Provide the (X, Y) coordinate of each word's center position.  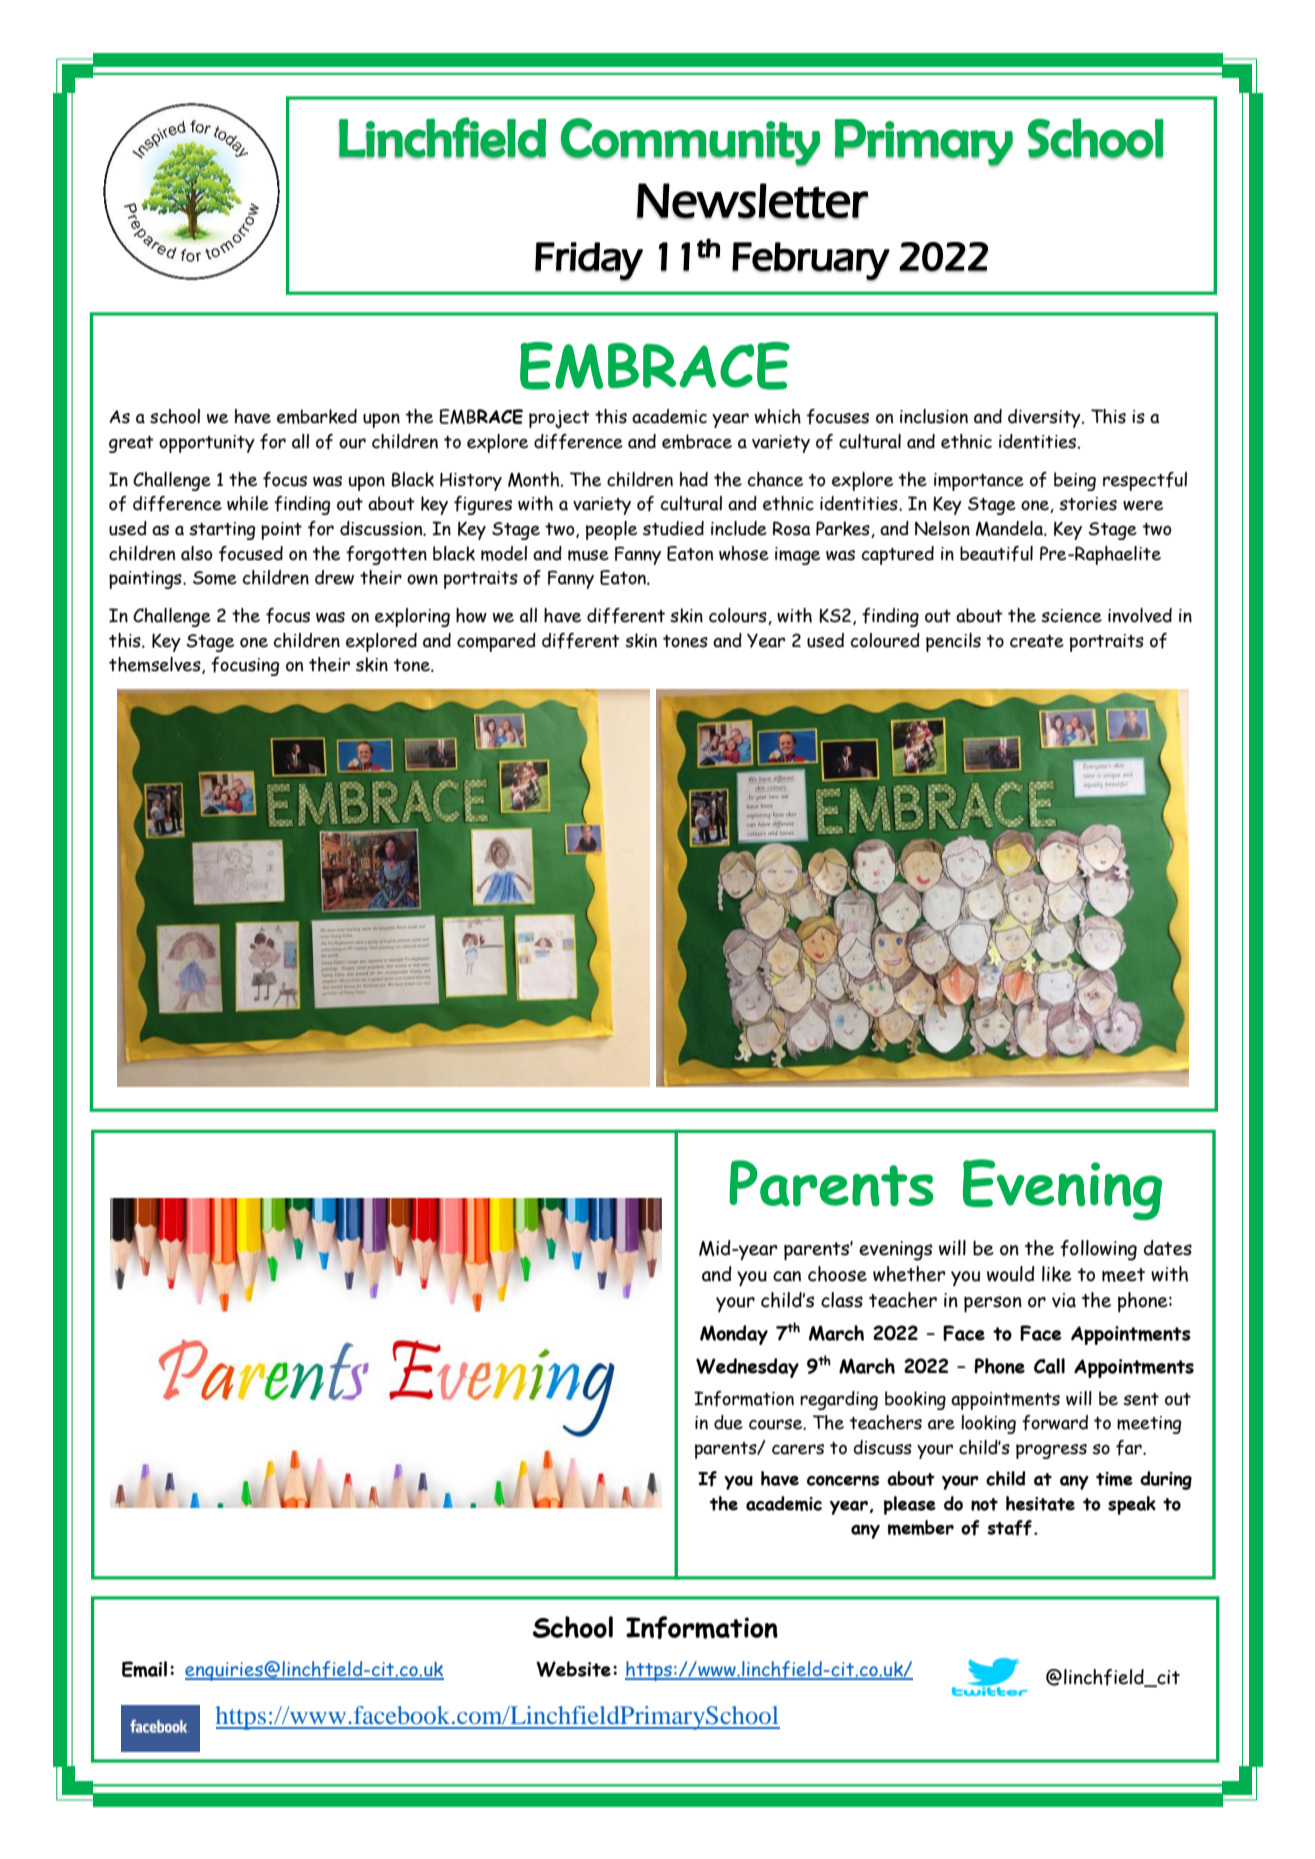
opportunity (207, 444)
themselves (156, 665)
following (1098, 1250)
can (787, 1276)
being (1075, 481)
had (694, 479)
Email (144, 1669)
